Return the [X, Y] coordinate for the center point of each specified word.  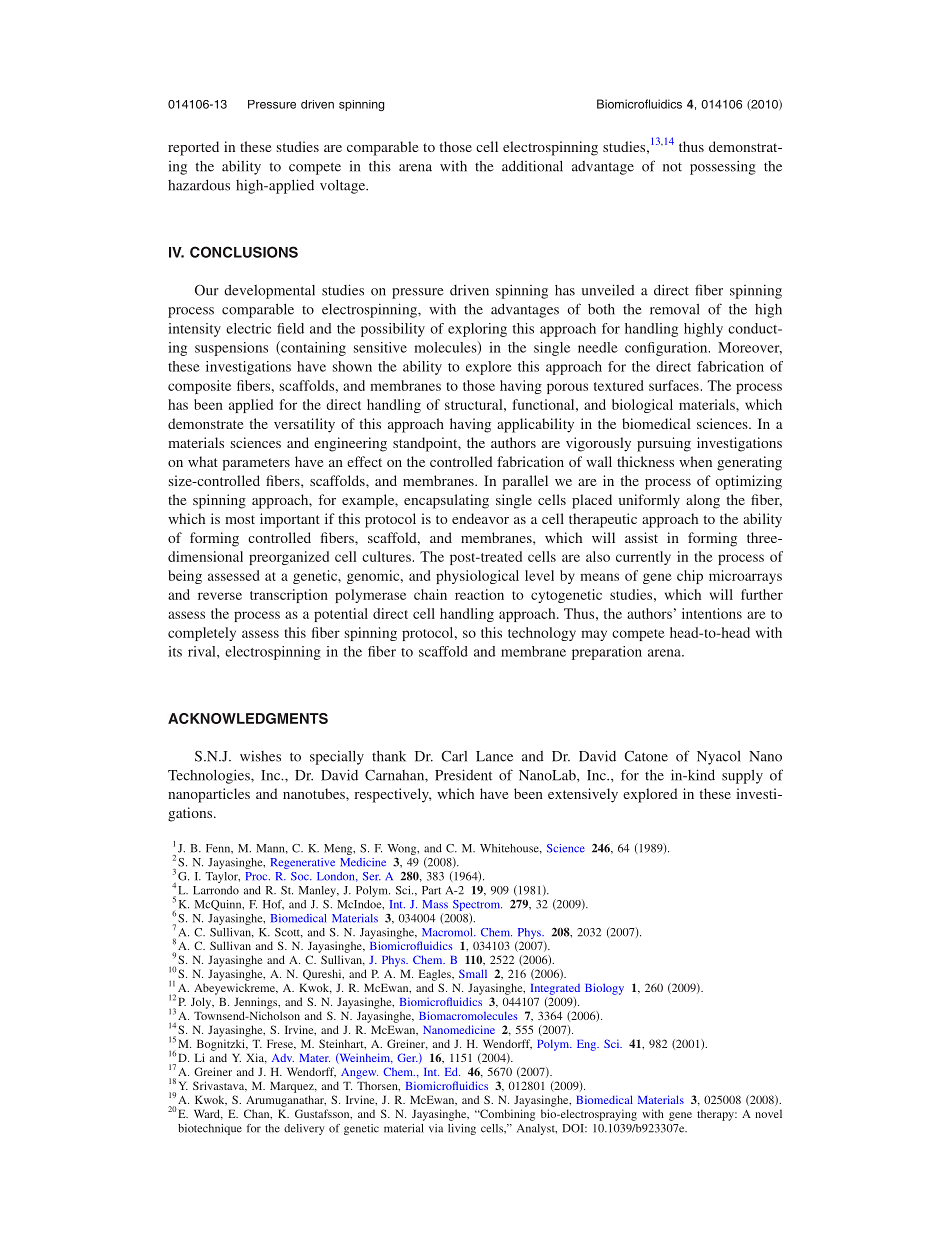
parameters [256, 464]
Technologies [210, 777]
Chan [258, 1114]
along [703, 501]
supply [742, 777]
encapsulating [446, 501]
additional [532, 166]
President [463, 775]
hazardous [199, 185]
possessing [723, 168]
